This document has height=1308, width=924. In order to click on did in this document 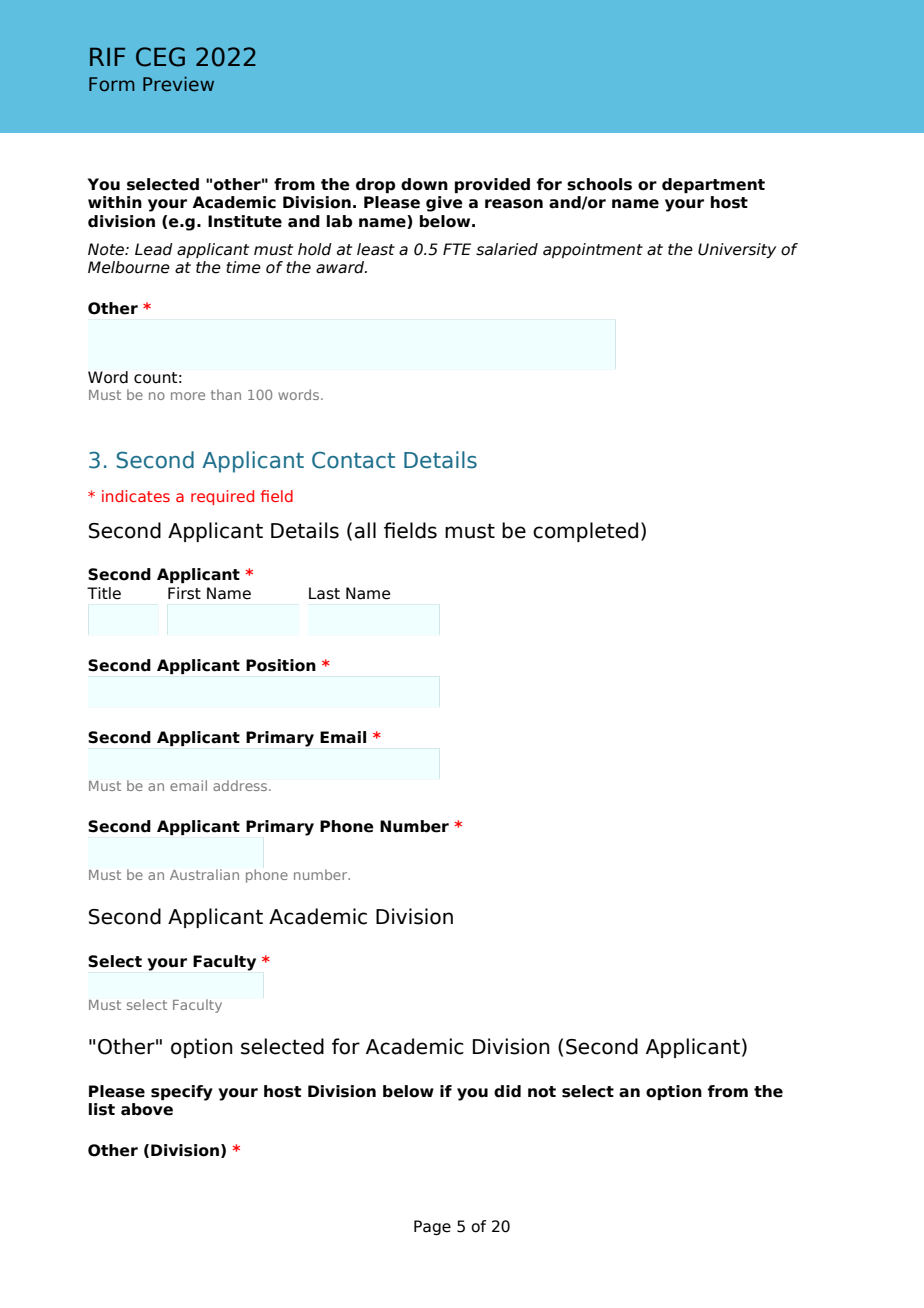, I will do `click(507, 1091)`.
